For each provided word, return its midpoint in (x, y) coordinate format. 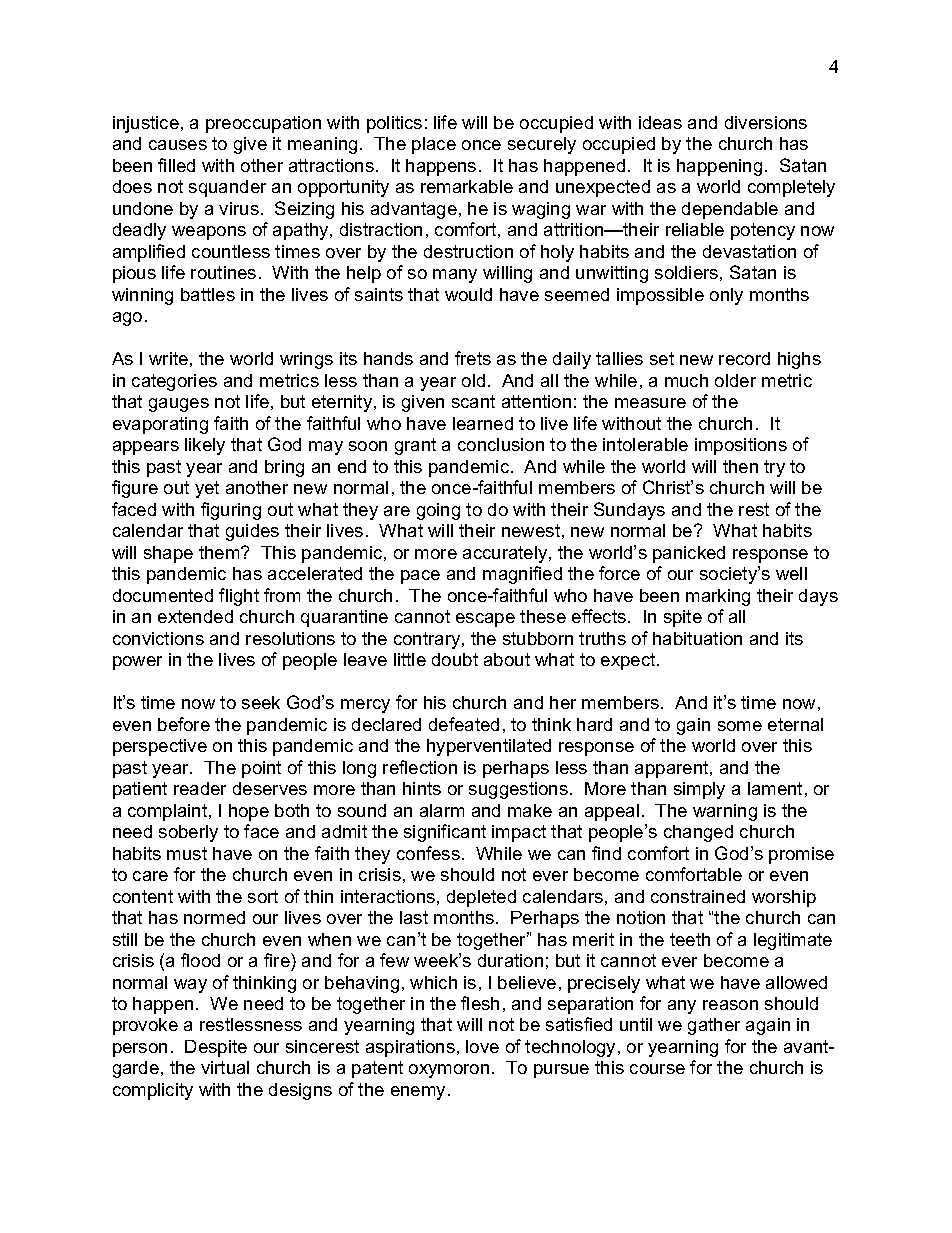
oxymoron (449, 1071)
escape (485, 620)
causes (178, 145)
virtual (225, 1067)
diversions (766, 122)
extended (195, 616)
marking (718, 597)
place (434, 145)
